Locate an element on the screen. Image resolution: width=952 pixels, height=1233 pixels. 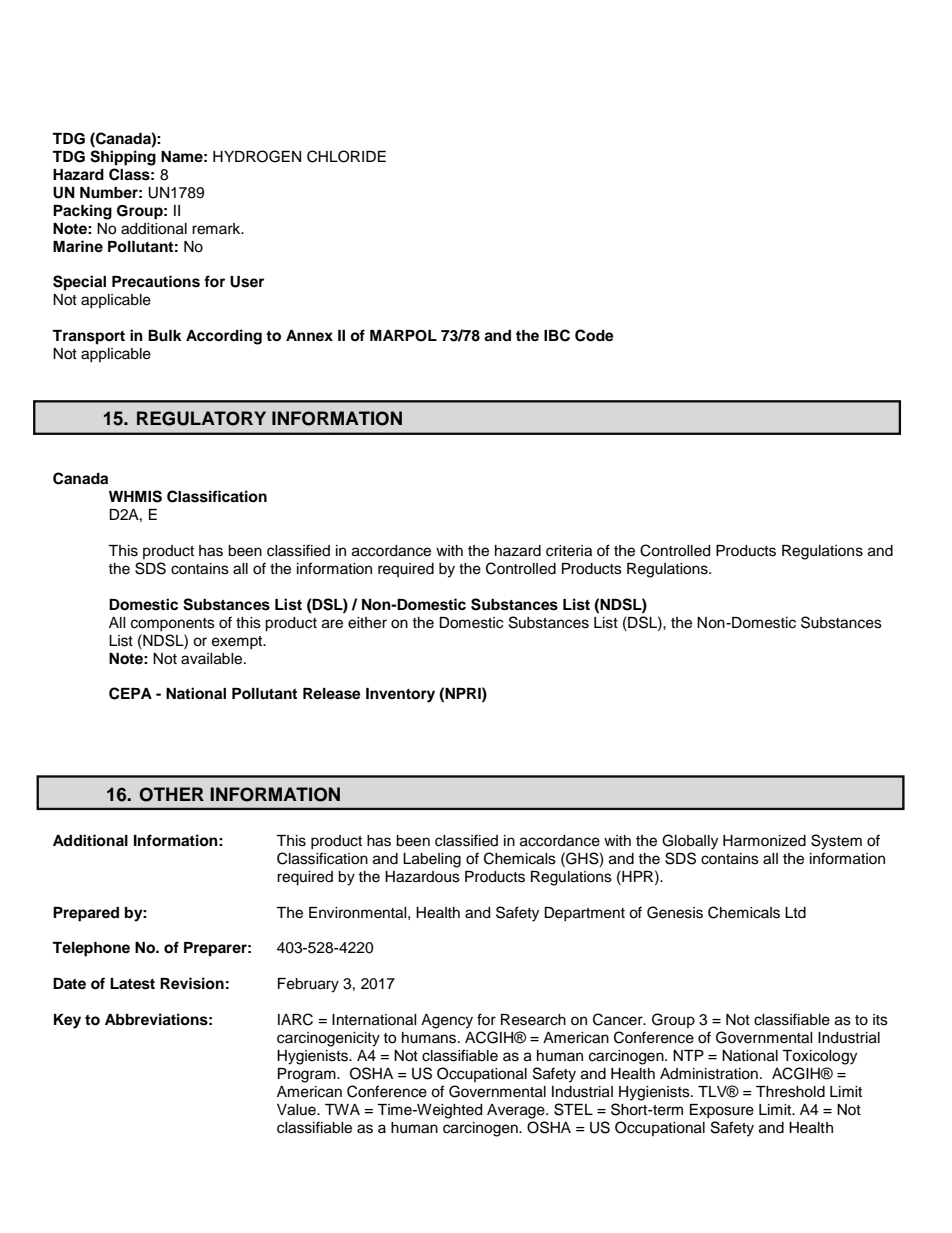
CHLORIDE is located at coordinates (346, 156).
